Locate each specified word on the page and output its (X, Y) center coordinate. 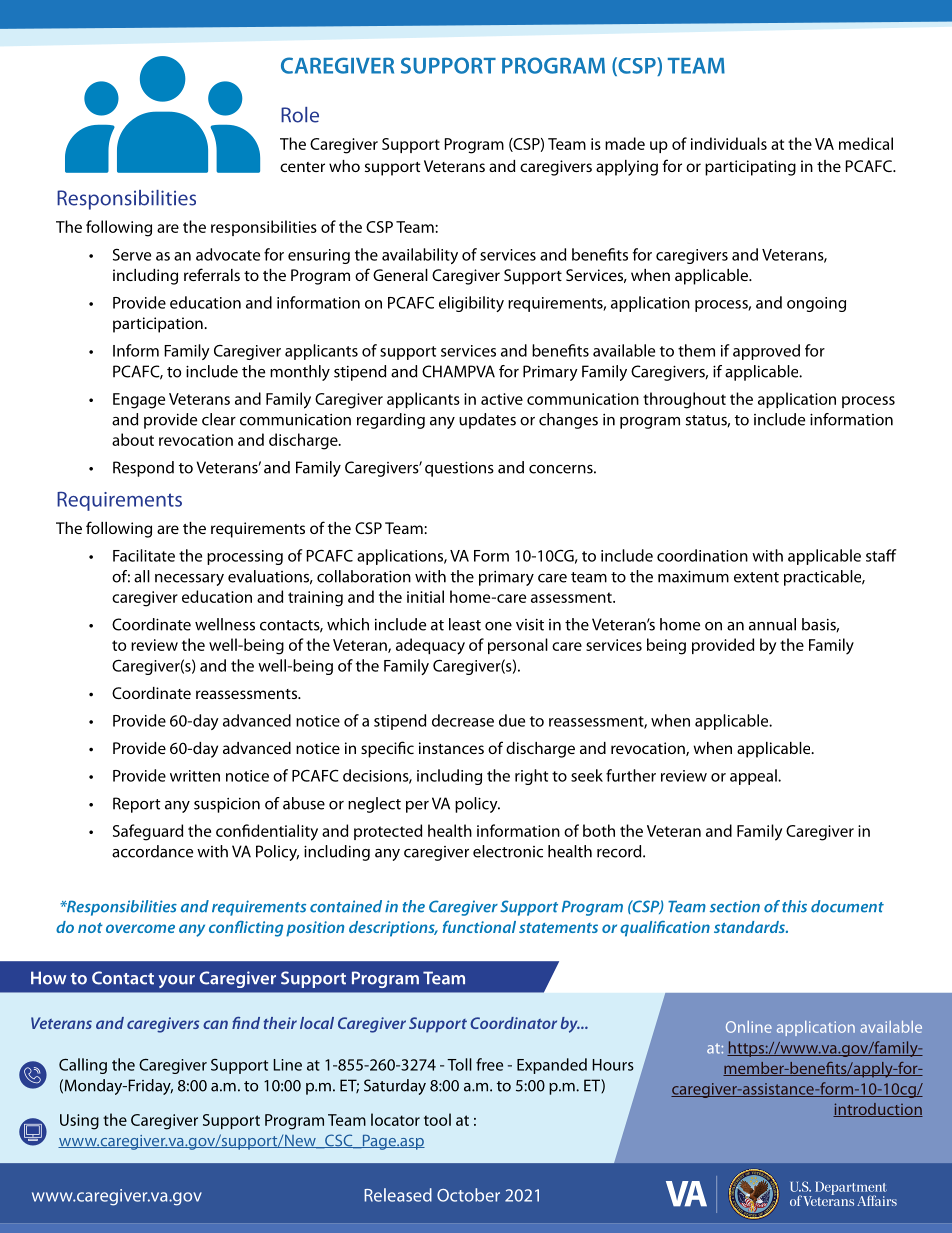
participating (750, 168)
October (468, 1195)
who (344, 166)
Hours (613, 1065)
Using (79, 1122)
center (302, 167)
